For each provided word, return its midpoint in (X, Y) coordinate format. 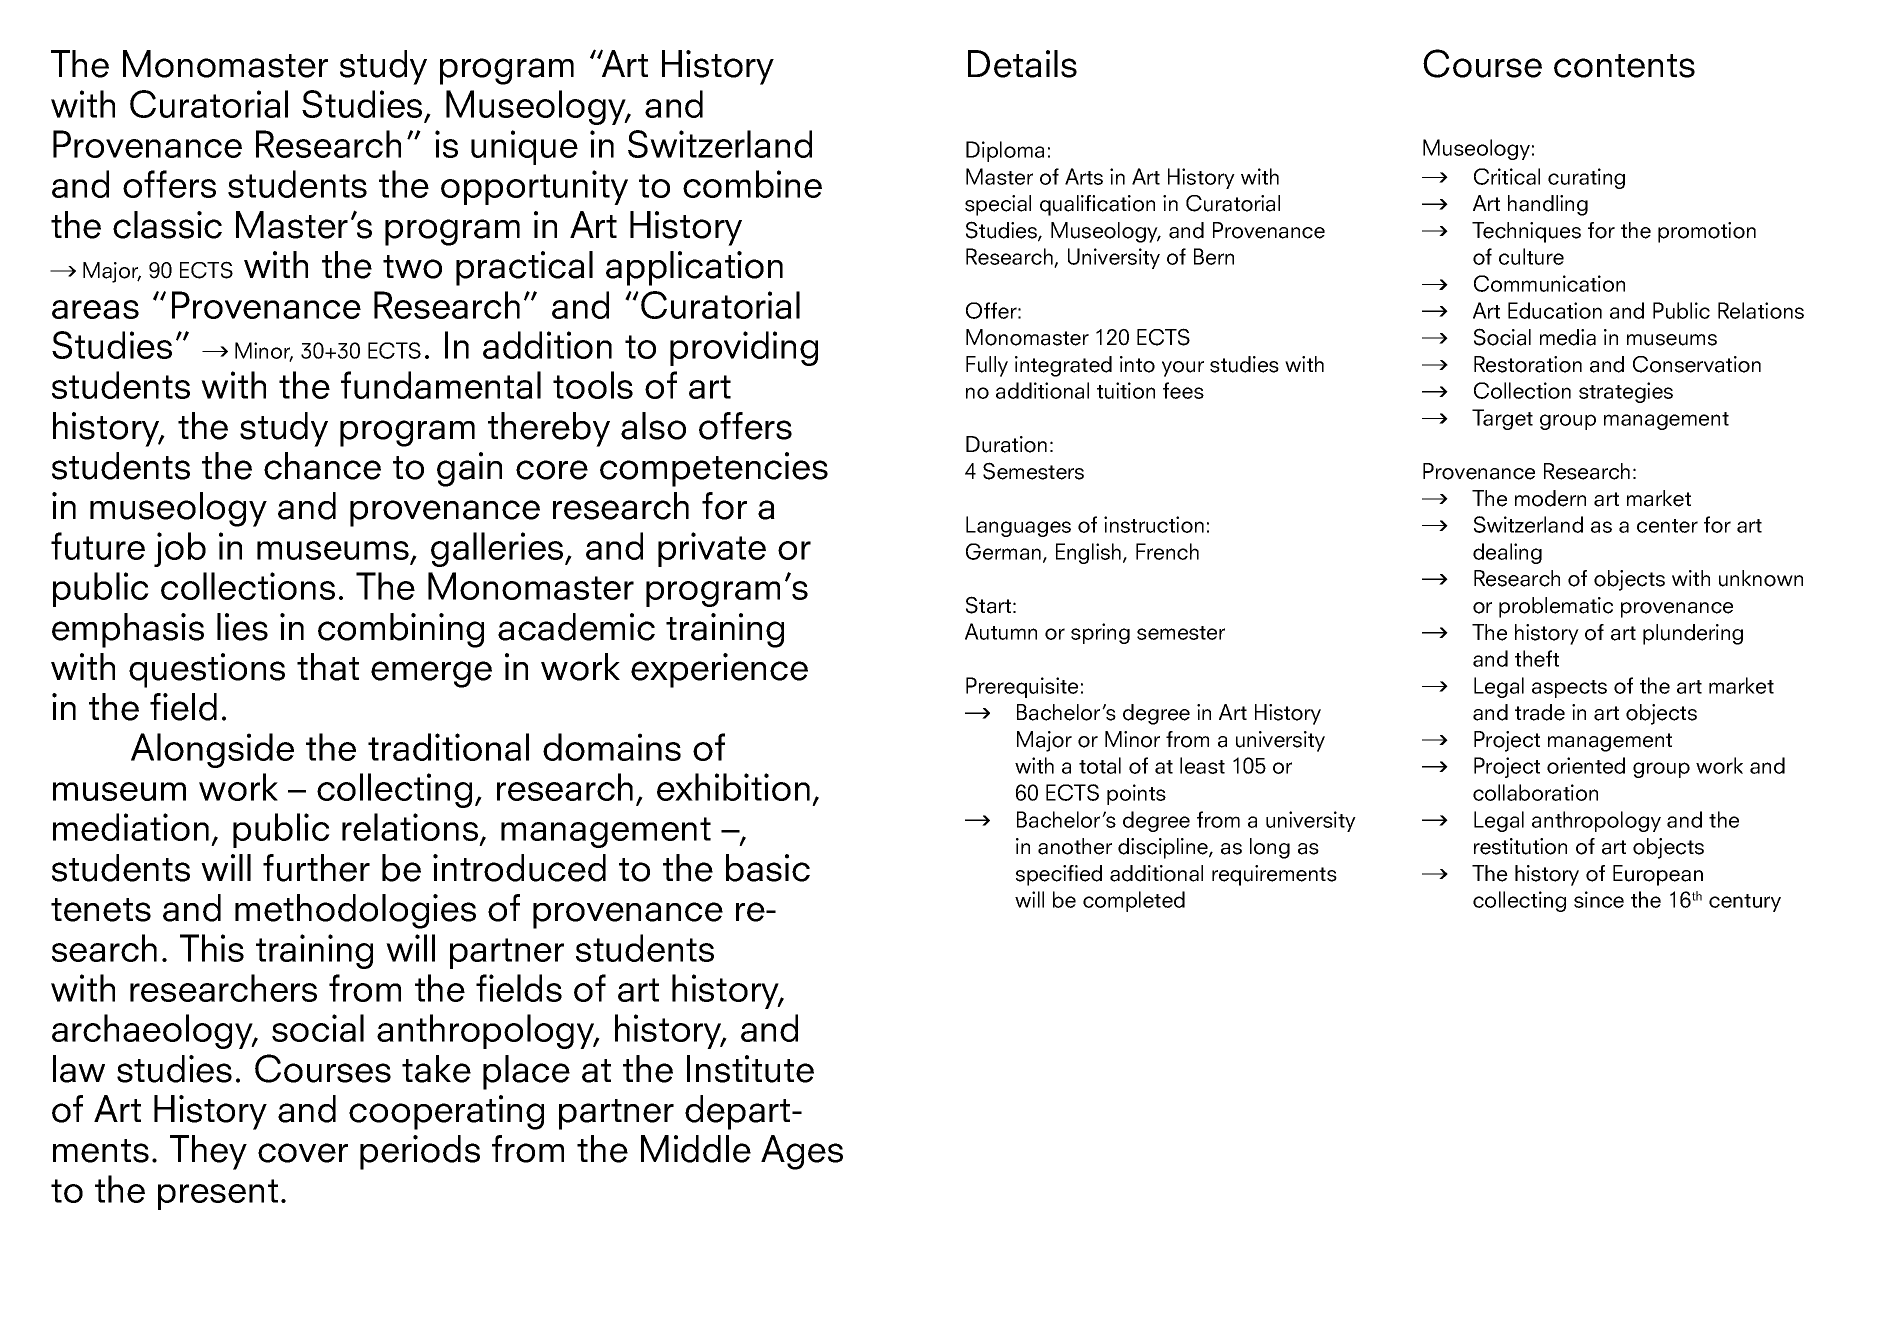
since (1599, 899)
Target (1502, 419)
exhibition (733, 787)
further (316, 868)
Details (1022, 64)
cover (303, 1153)
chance (322, 466)
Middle (696, 1149)
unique (524, 147)
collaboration (1535, 792)
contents (1624, 66)
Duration (1006, 444)
